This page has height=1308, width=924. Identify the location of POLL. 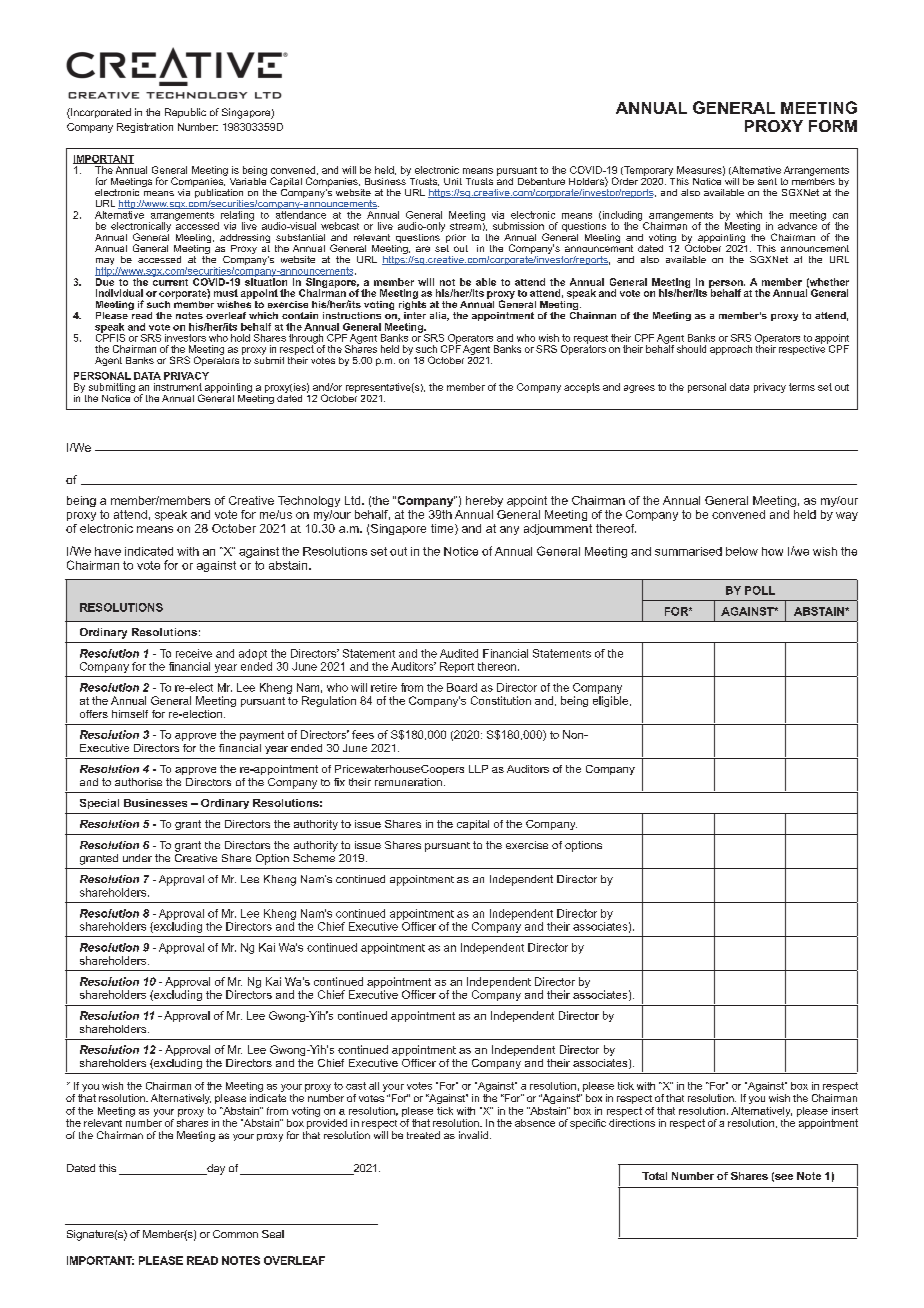
(760, 590).
